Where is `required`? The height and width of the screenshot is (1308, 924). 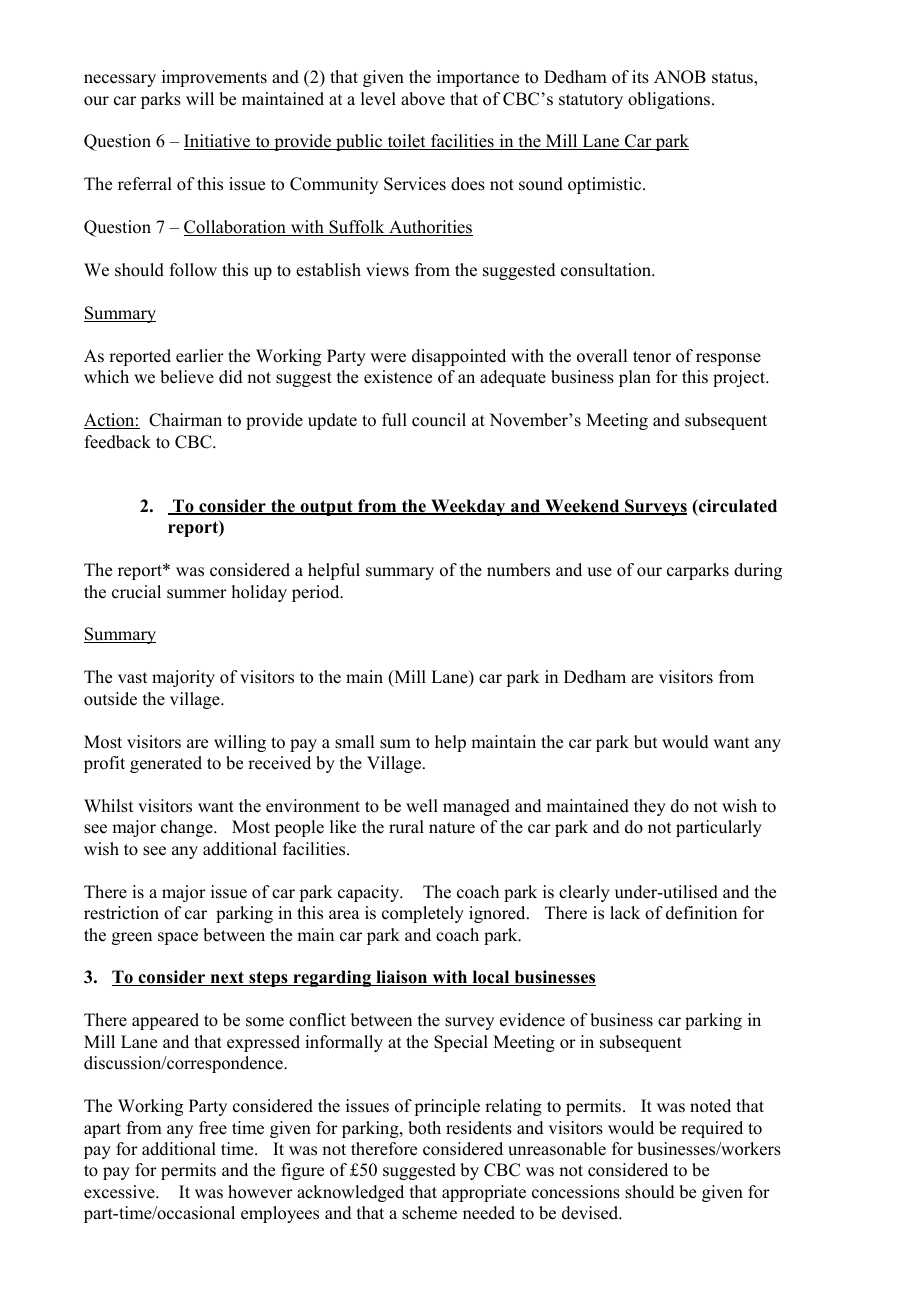
required is located at coordinates (712, 1129).
